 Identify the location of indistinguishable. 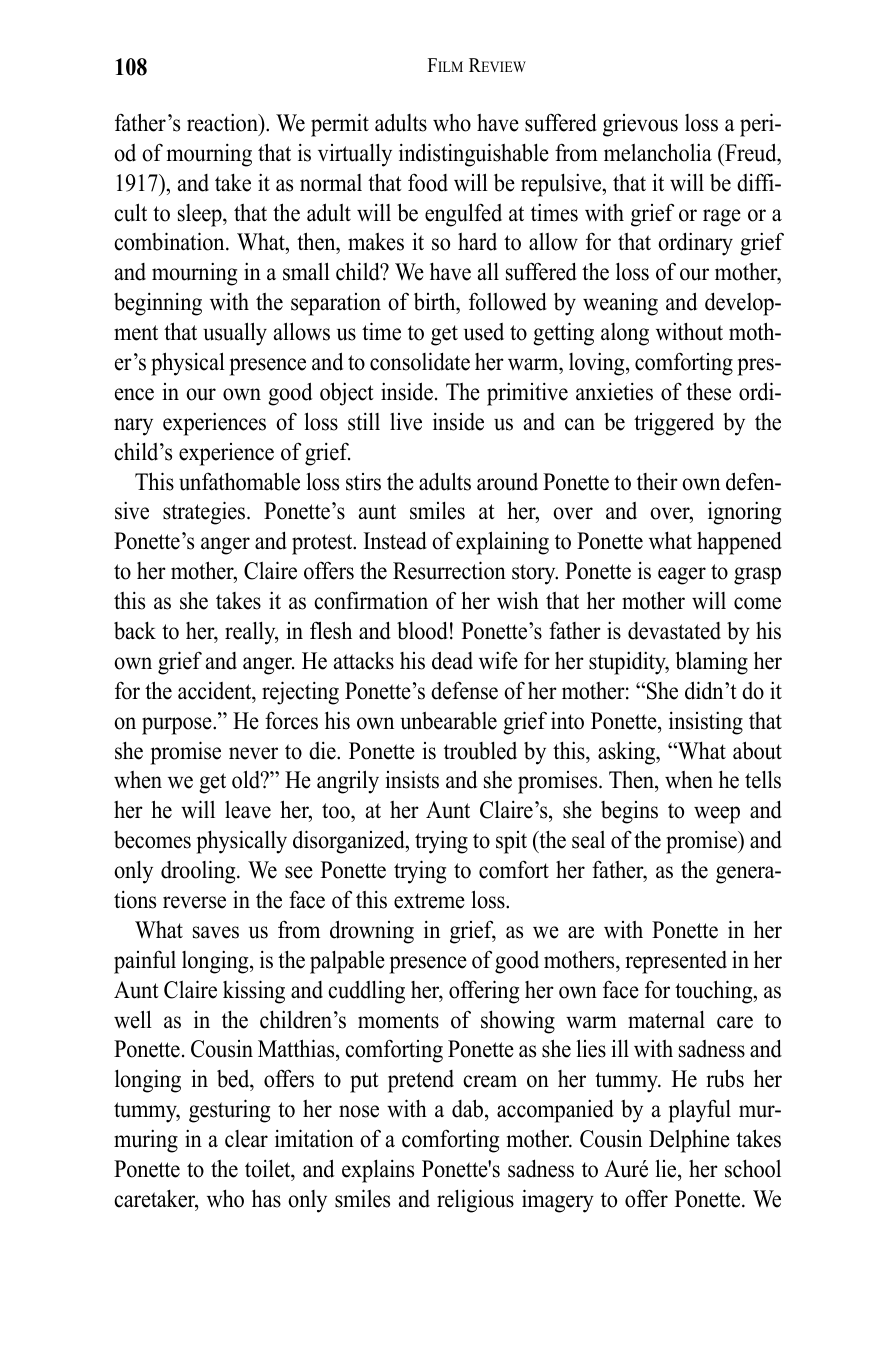
(474, 155).
